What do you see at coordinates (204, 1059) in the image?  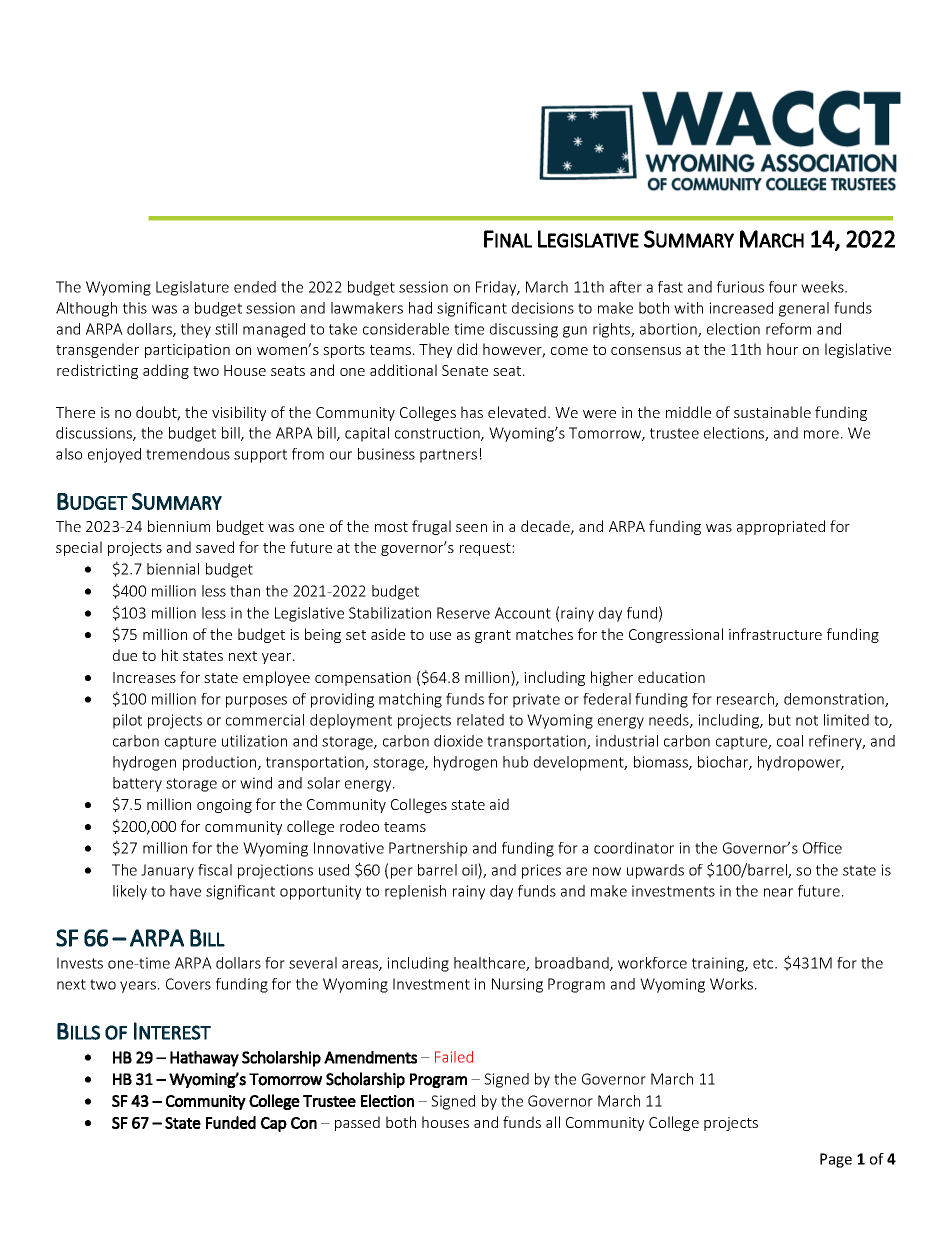 I see `Hathaway` at bounding box center [204, 1059].
